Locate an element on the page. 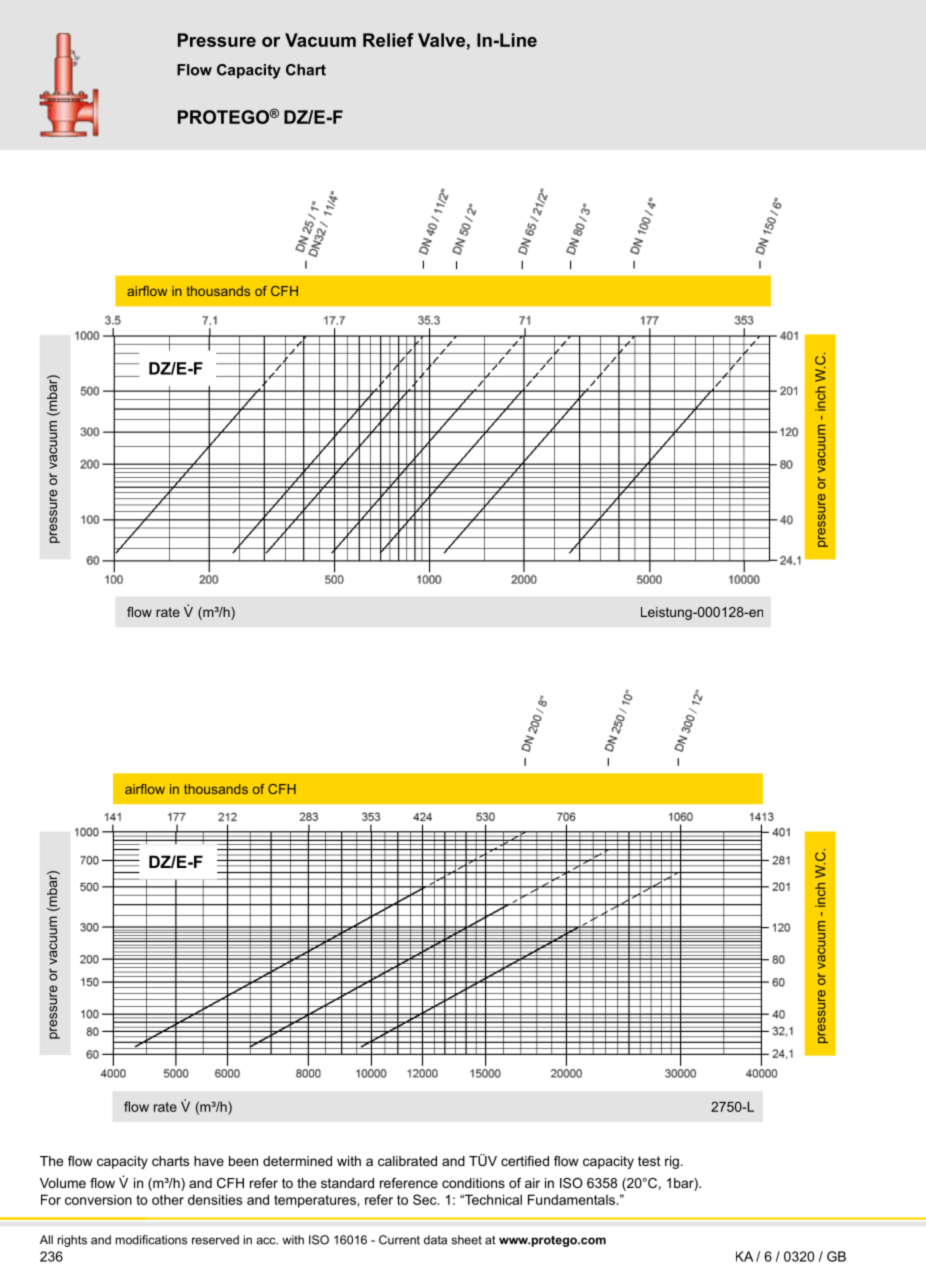  test is located at coordinates (649, 1161).
